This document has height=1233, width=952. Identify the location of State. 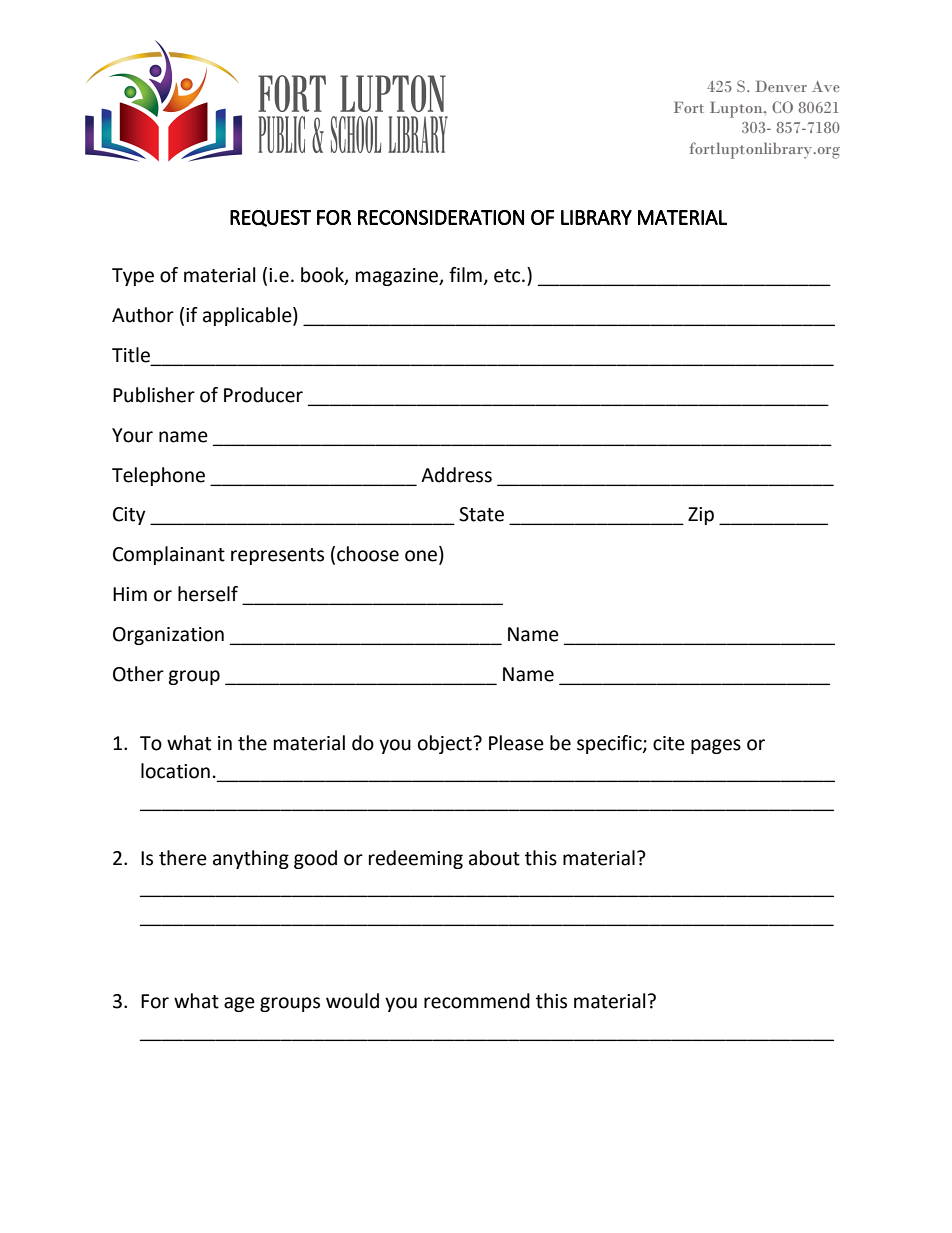
(481, 514).
